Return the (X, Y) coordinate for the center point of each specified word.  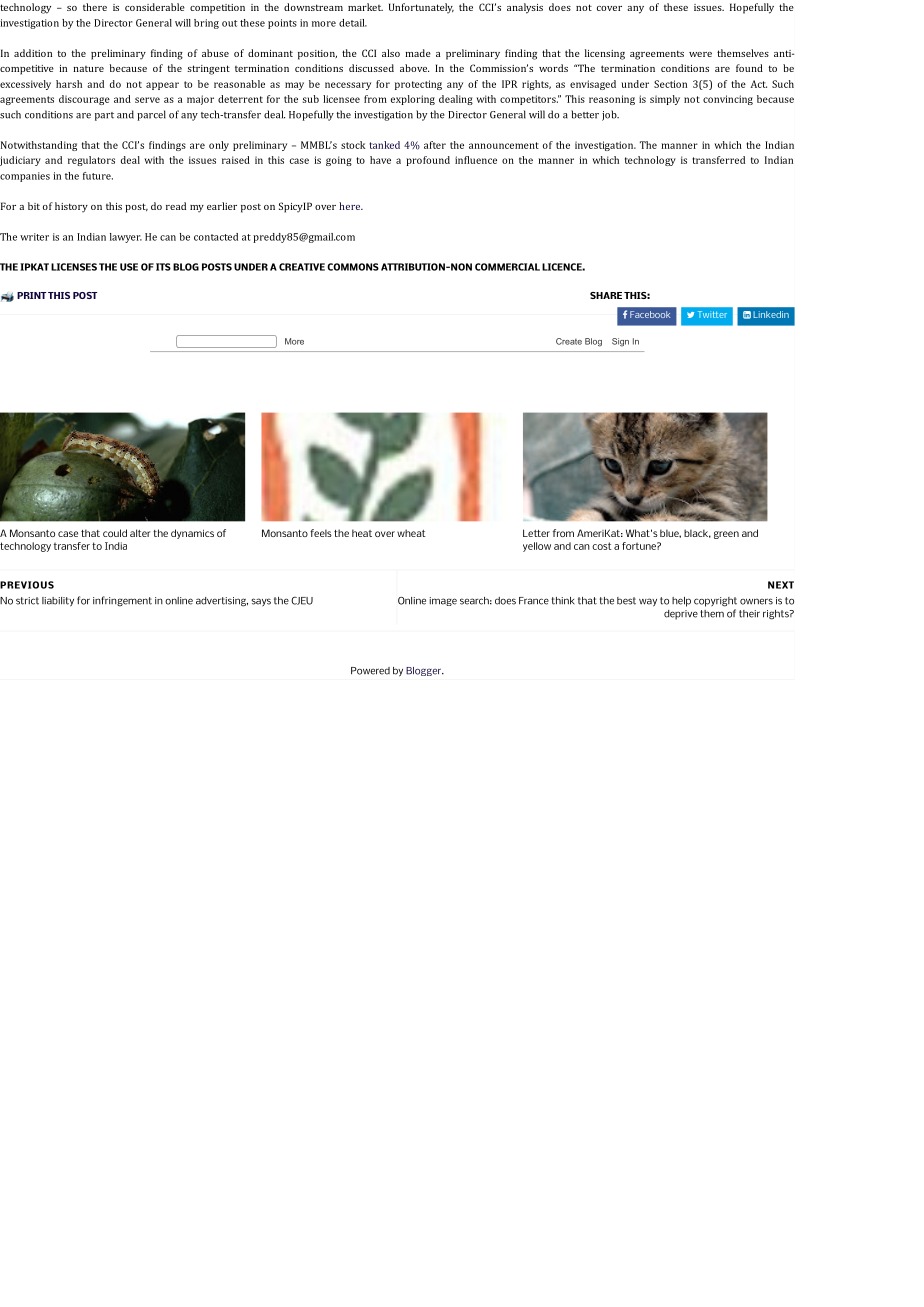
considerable (155, 7)
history (71, 207)
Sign (620, 342)
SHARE (606, 295)
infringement (122, 601)
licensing (605, 54)
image (443, 601)
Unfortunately (421, 8)
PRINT (31, 295)
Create (569, 341)
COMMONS (353, 267)
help (681, 602)
